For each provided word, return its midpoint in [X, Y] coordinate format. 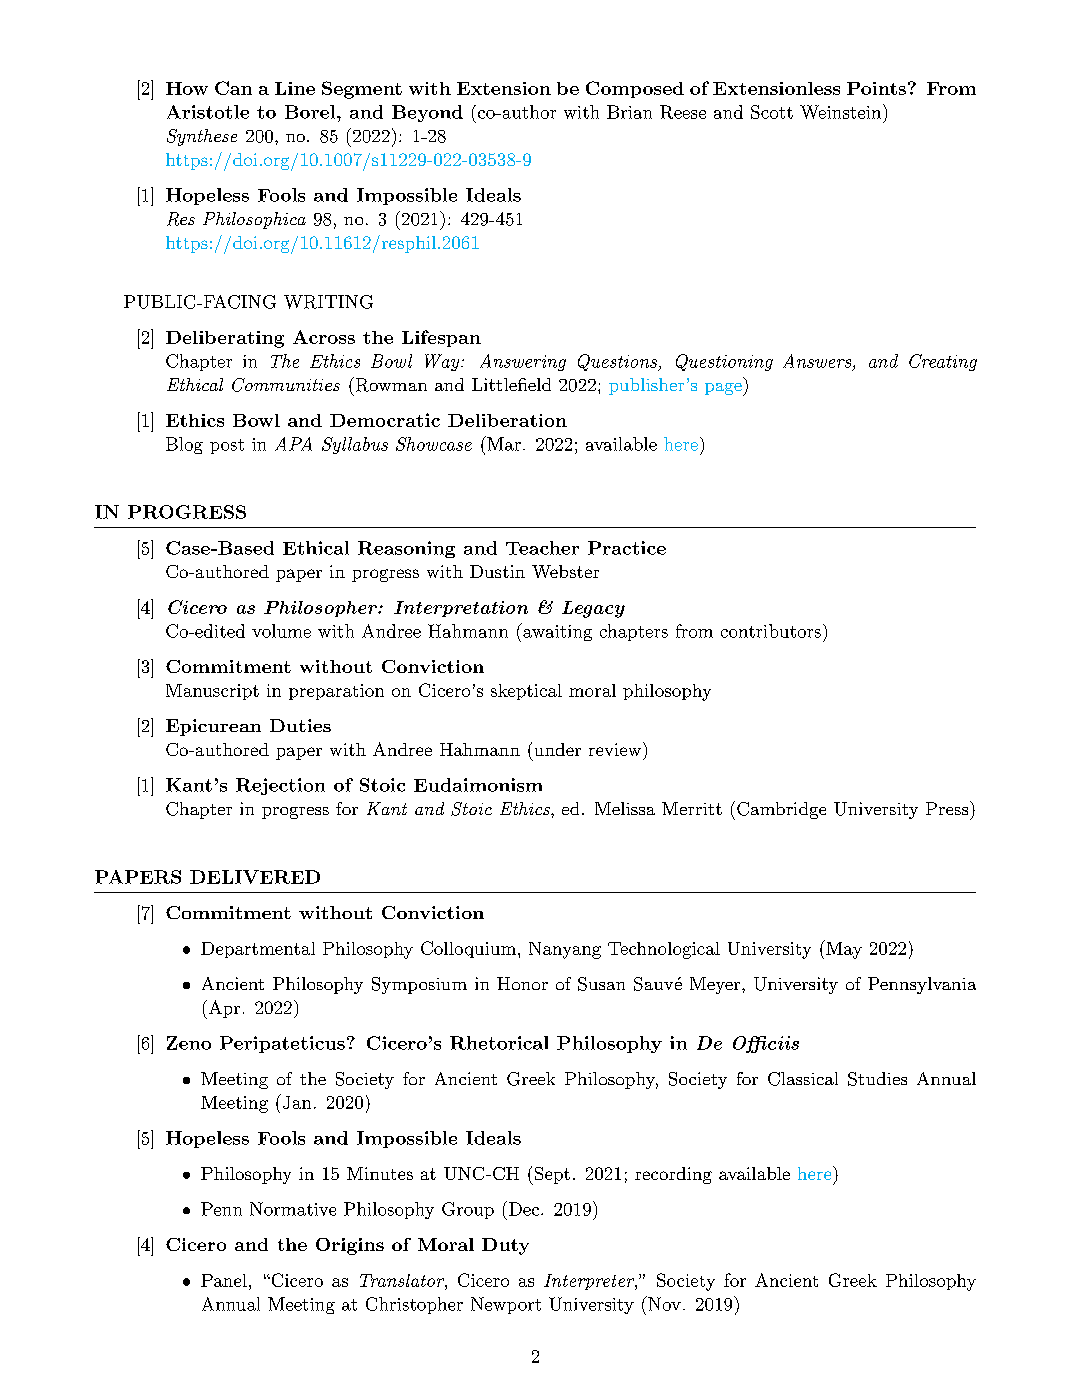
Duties [300, 725]
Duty [505, 1246]
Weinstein [840, 112]
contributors [771, 631]
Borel [311, 112]
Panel [224, 1280]
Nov [663, 1303]
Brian [629, 112]
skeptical [526, 692]
